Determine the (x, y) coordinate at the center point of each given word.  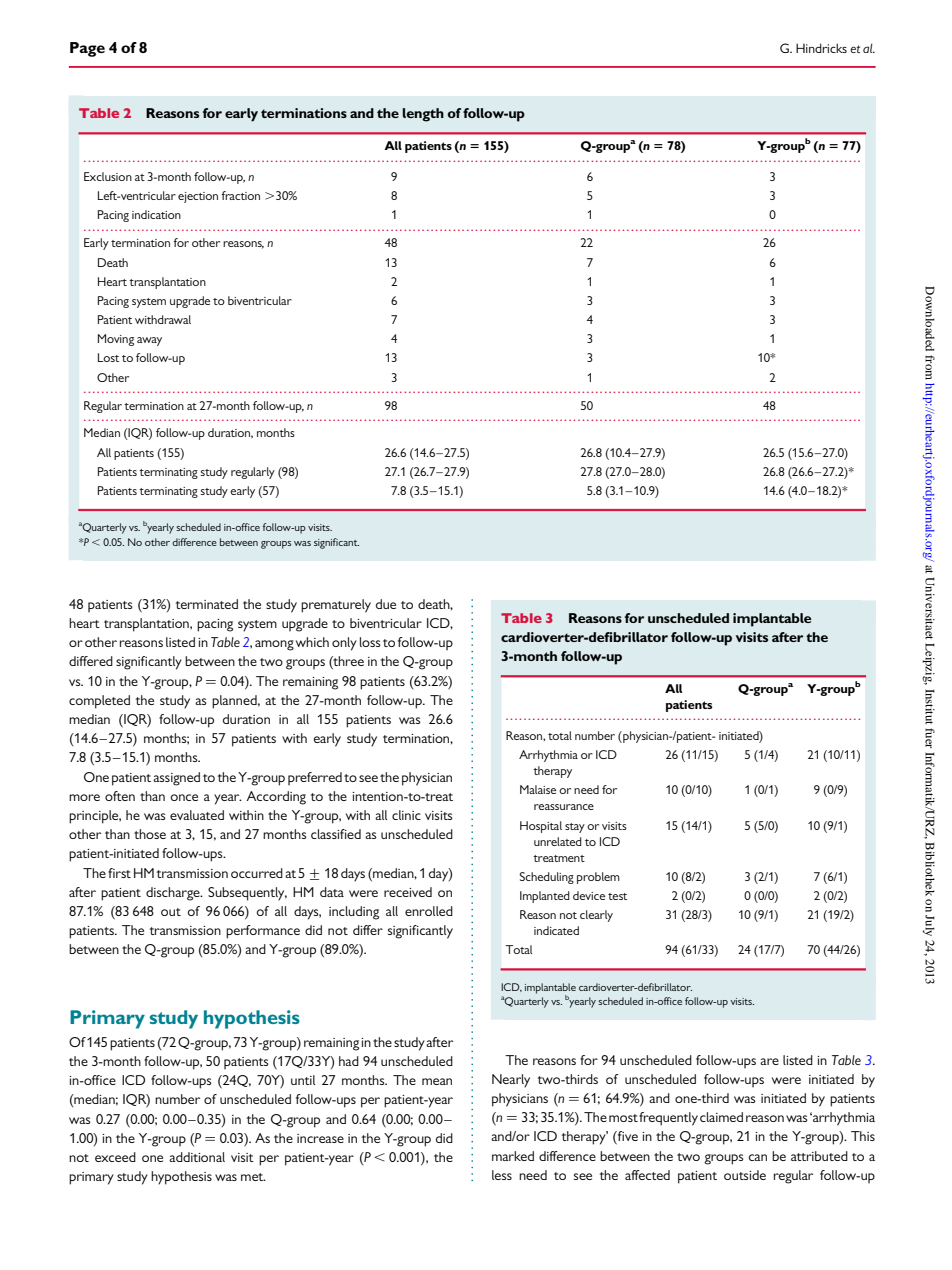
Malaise (538, 789)
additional (197, 1157)
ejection (198, 197)
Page (87, 49)
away (149, 341)
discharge (174, 894)
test (617, 896)
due (386, 604)
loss (370, 642)
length (423, 115)
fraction (240, 195)
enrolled (429, 911)
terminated (206, 604)
